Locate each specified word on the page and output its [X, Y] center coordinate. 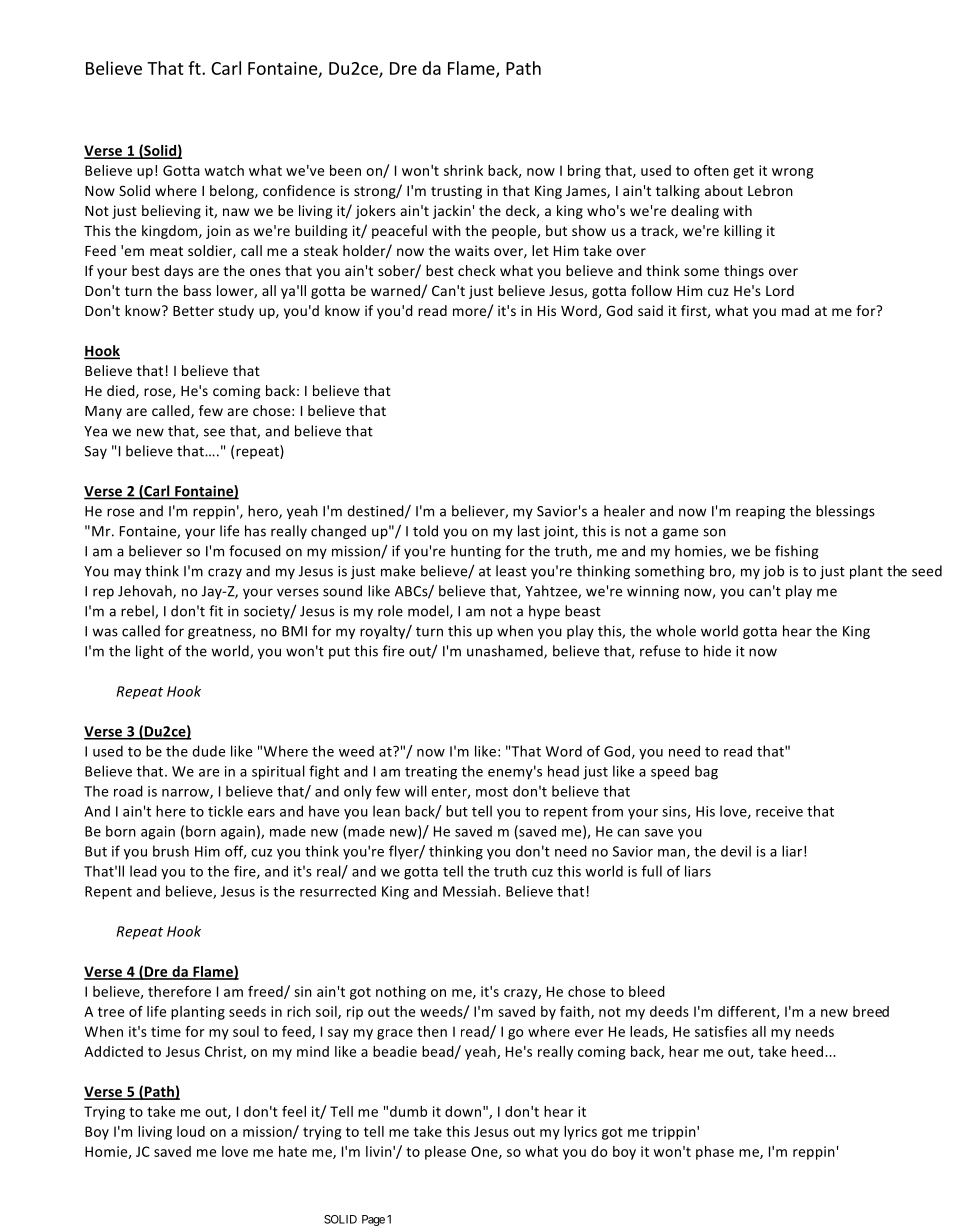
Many [103, 412]
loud [191, 1131]
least [511, 571]
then [432, 1031]
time [166, 1031]
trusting [456, 192]
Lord [780, 290]
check [477, 270]
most [492, 792]
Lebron [770, 190]
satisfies [721, 1031]
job [773, 572]
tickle [225, 811]
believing [171, 212]
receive [779, 811]
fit [216, 611]
